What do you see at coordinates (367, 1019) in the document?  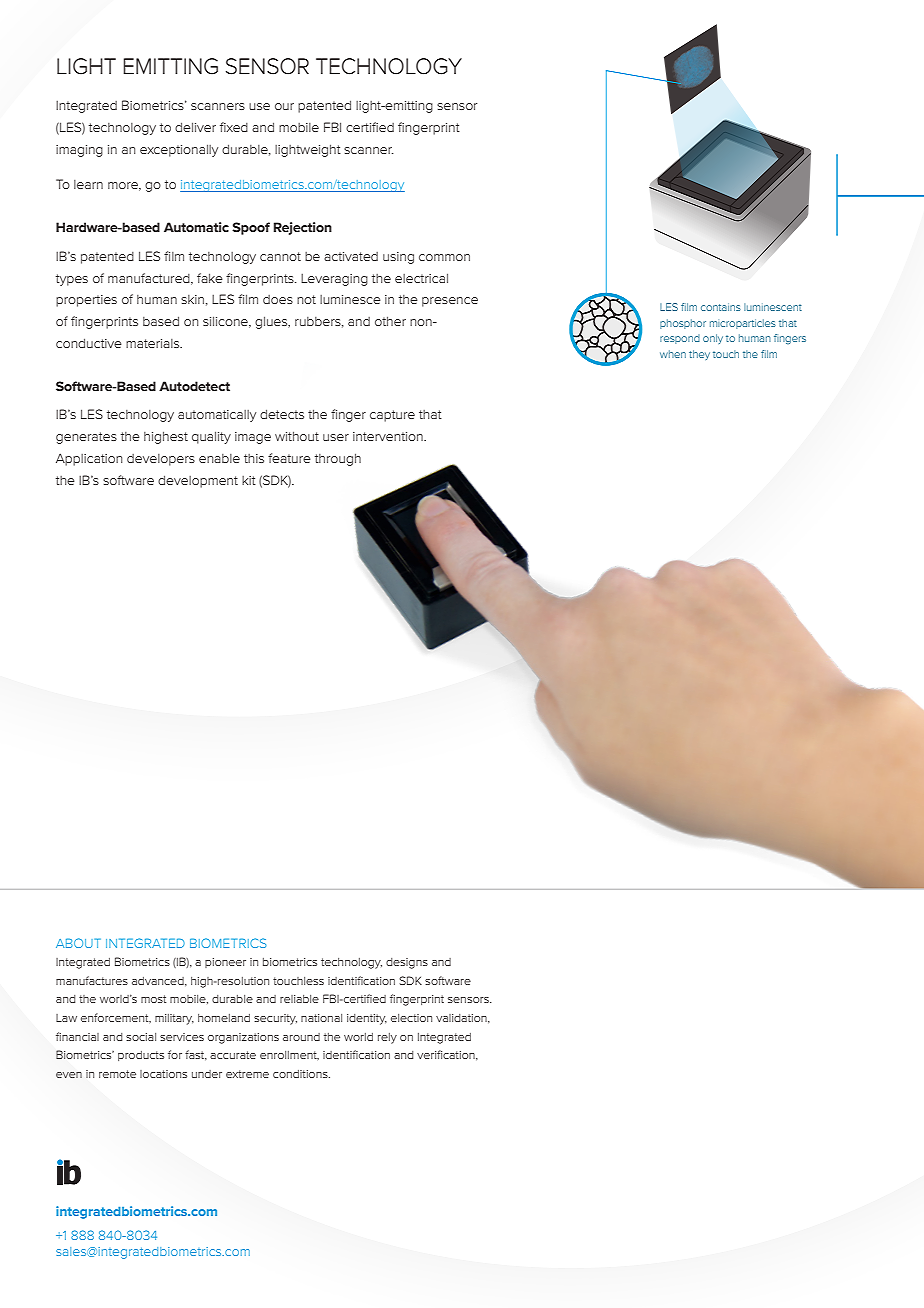 I see `identity` at bounding box center [367, 1019].
